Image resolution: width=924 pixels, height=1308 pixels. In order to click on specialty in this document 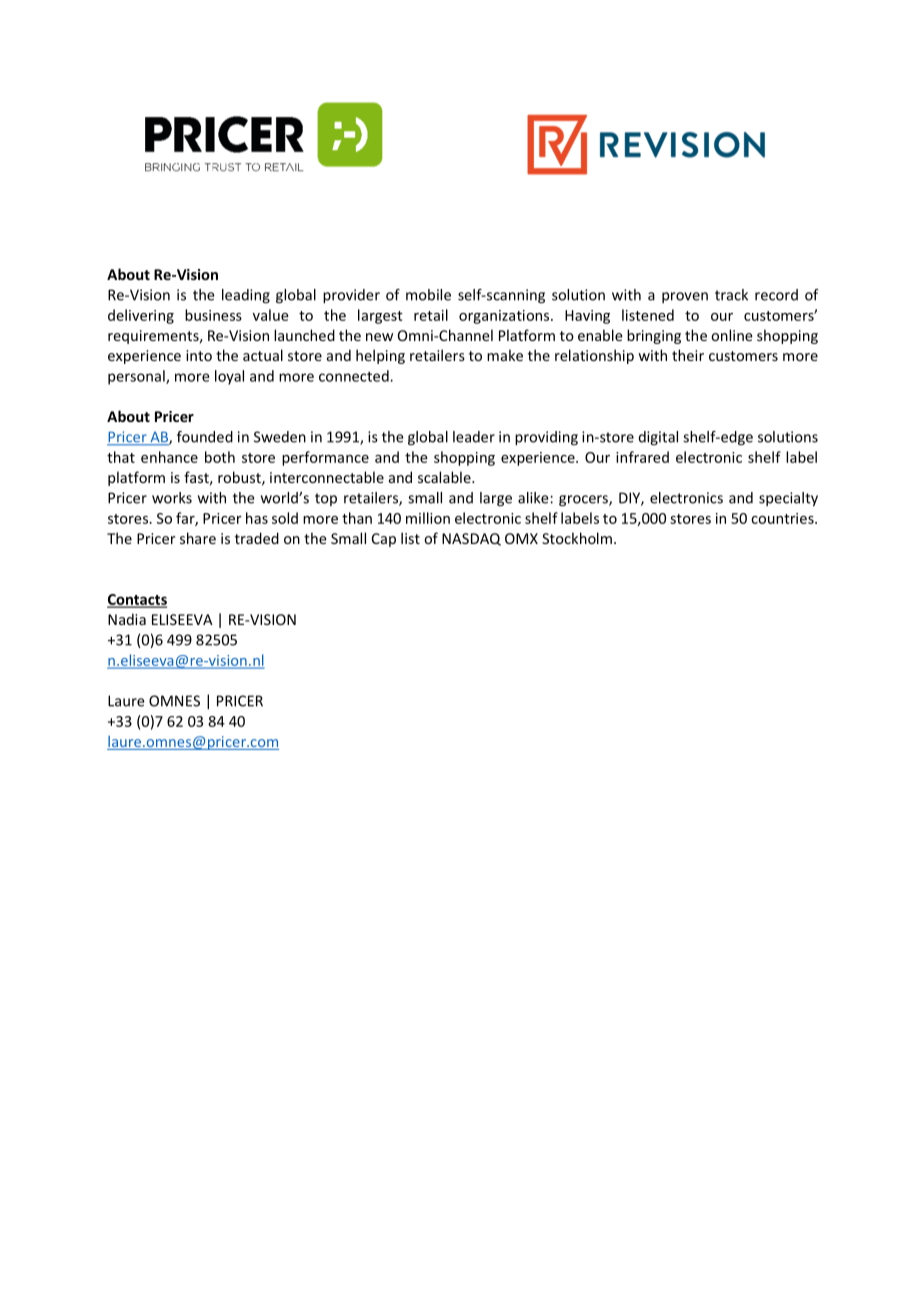, I will do `click(788, 499)`.
